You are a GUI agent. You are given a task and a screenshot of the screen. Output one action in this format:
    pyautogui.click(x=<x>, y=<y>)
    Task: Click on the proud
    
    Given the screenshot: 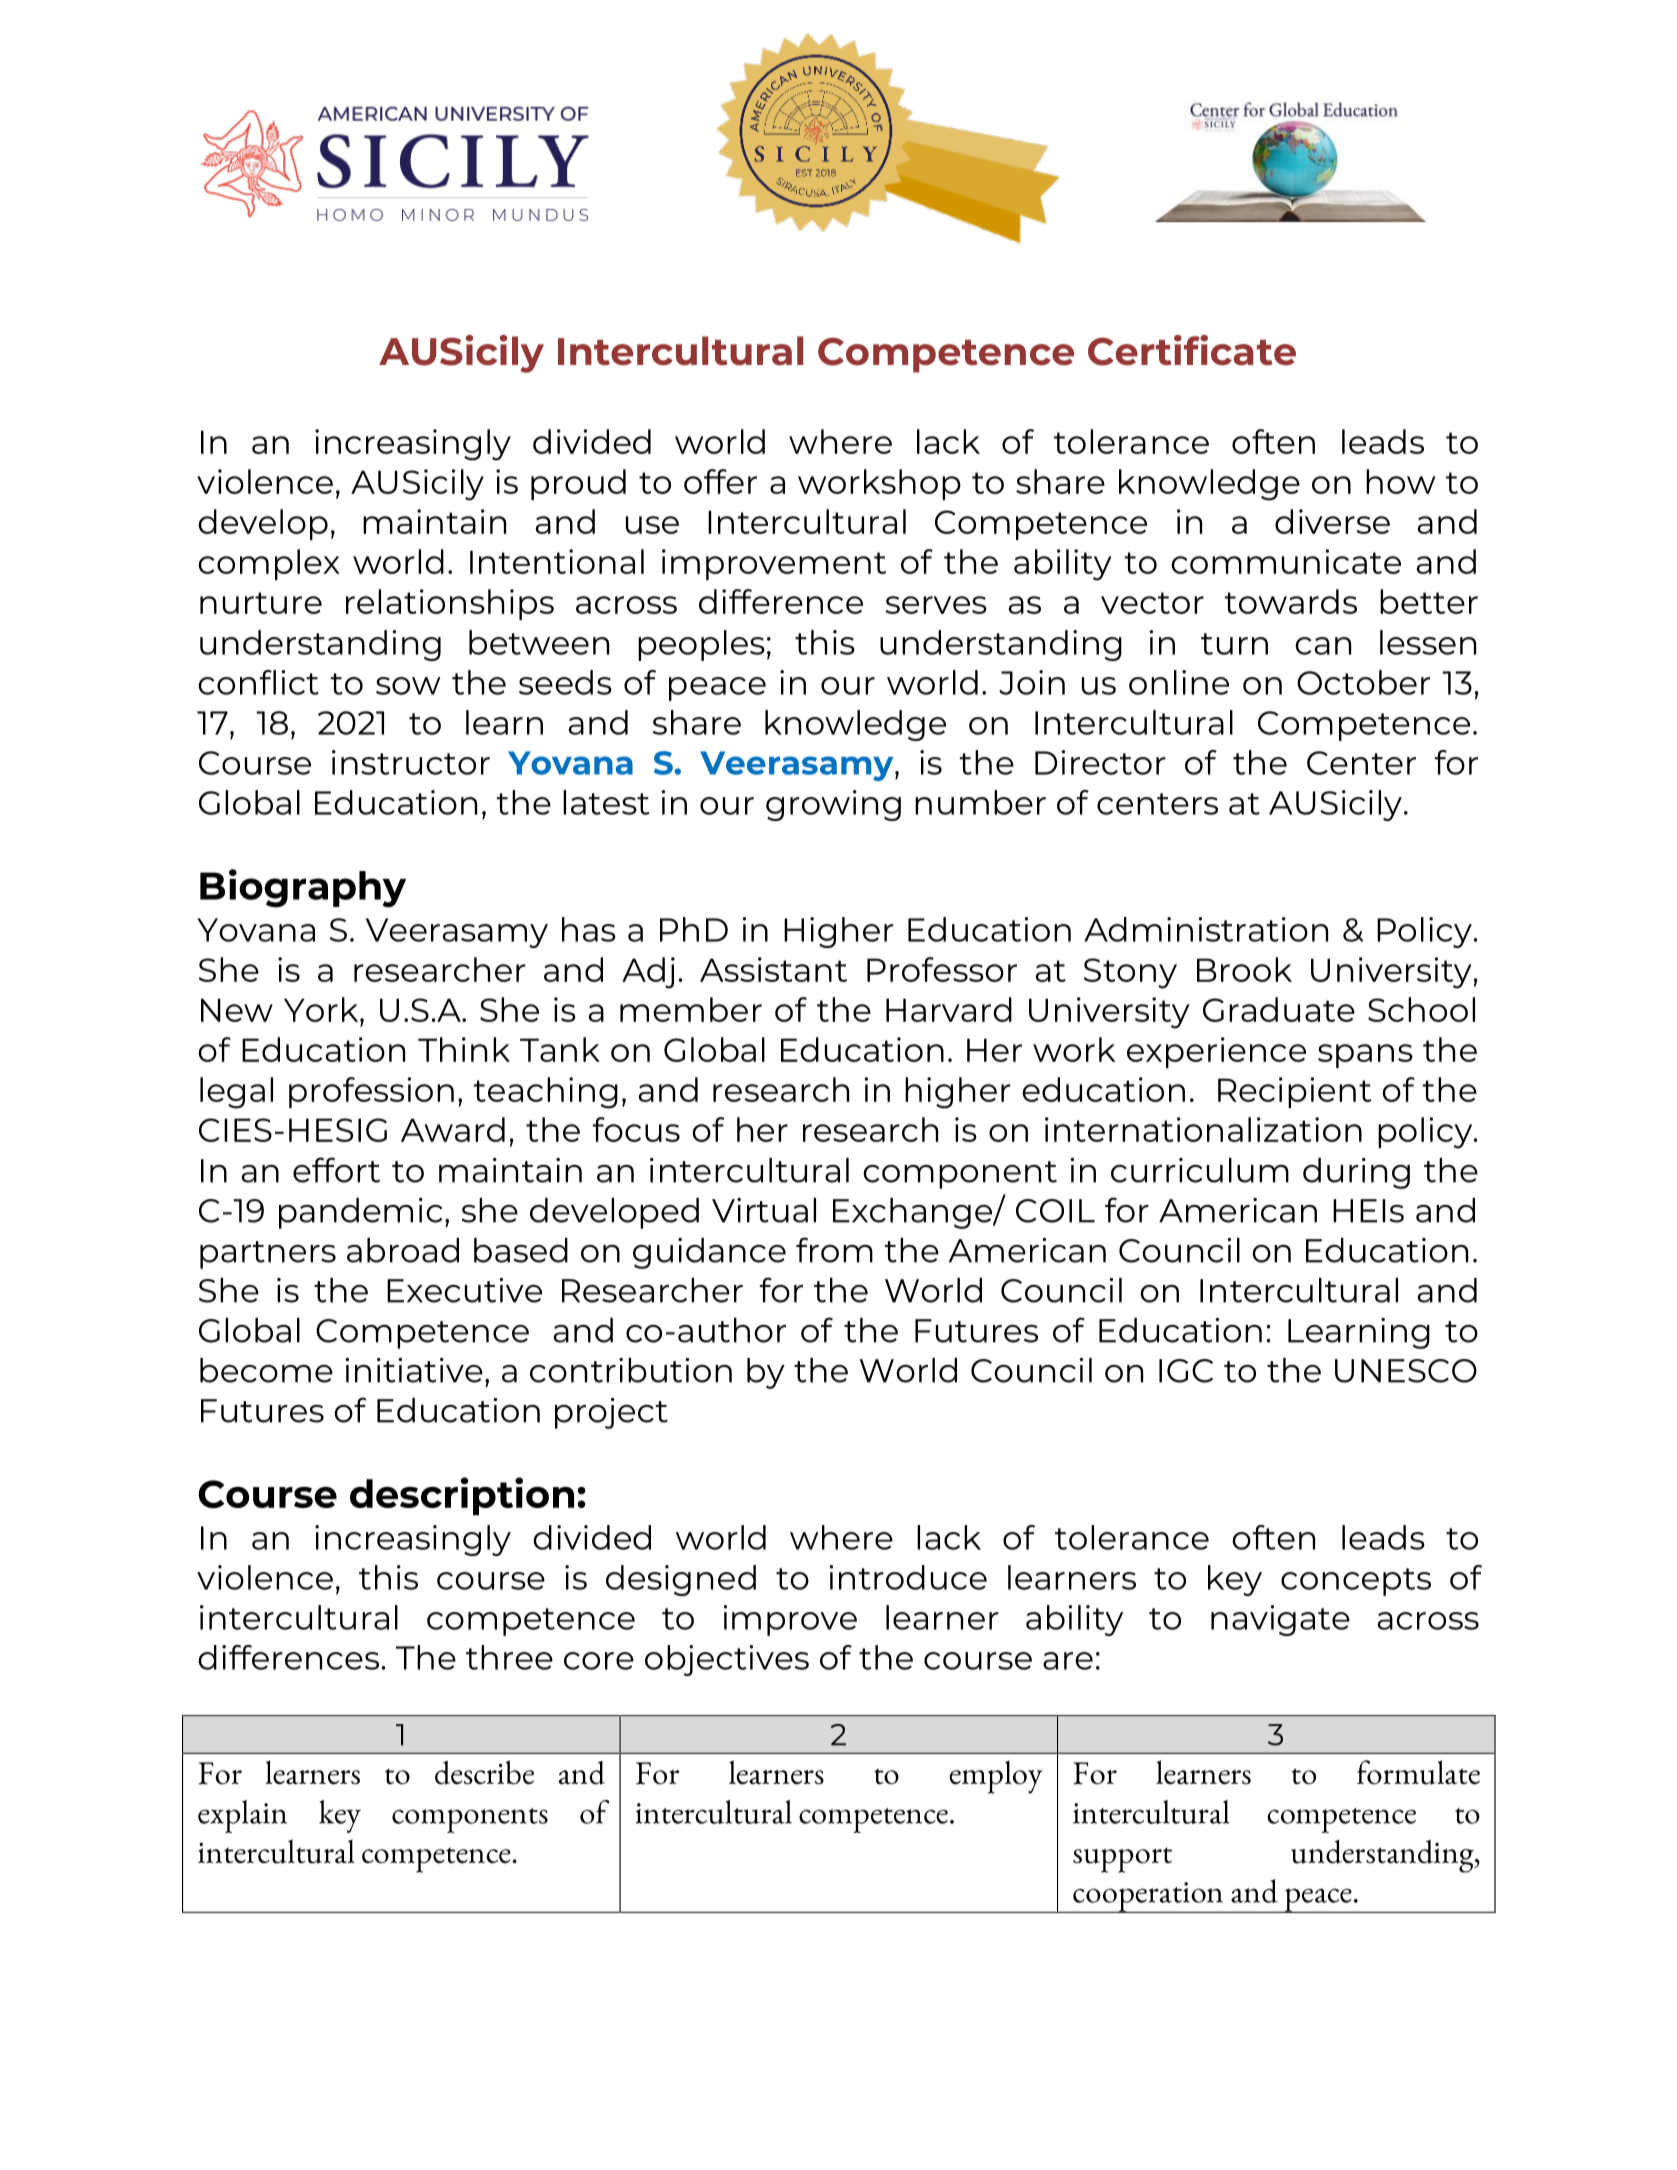 What is the action you would take?
    pyautogui.click(x=578, y=484)
